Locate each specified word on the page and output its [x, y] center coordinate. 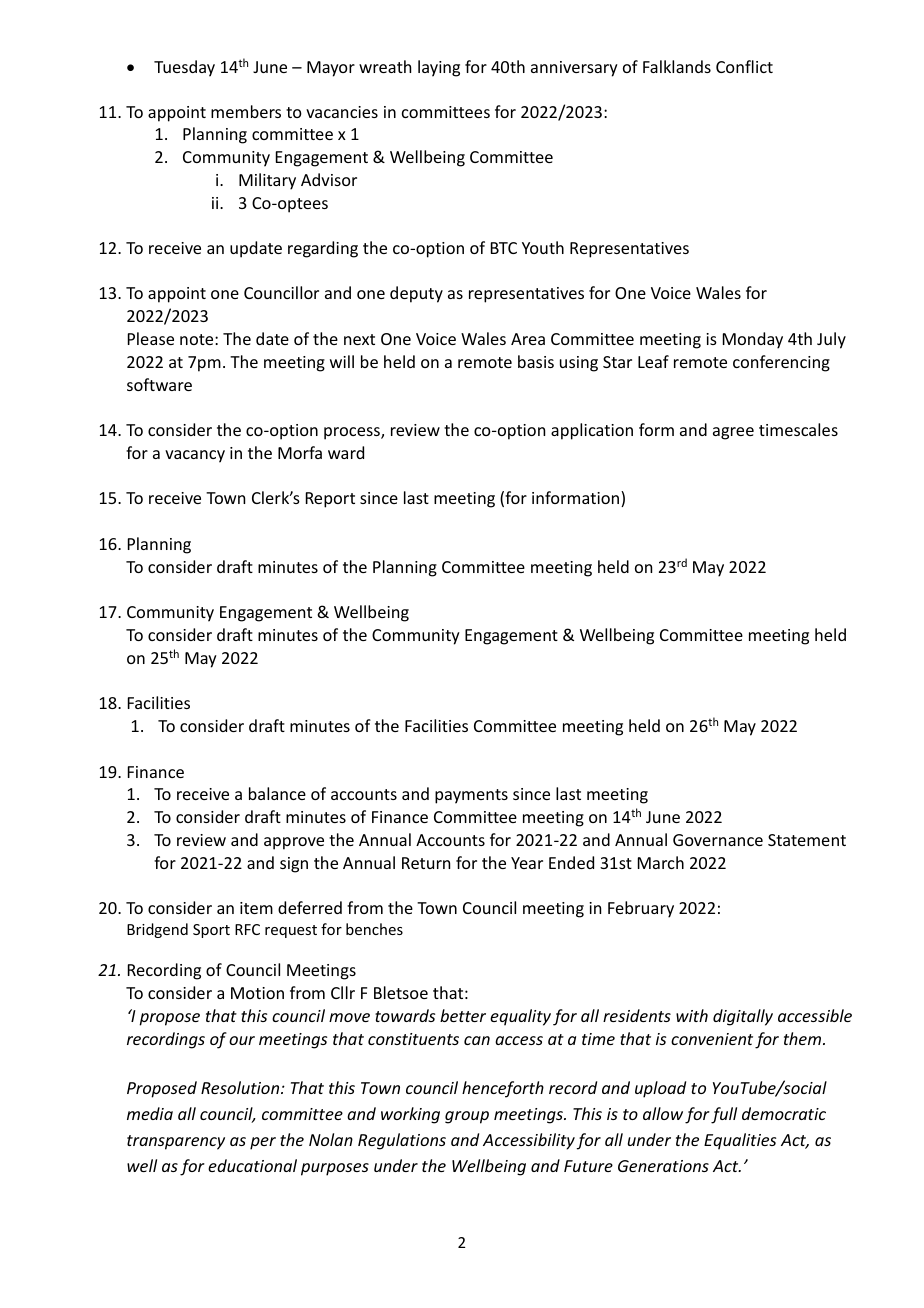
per [263, 1143]
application [592, 431]
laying [439, 68]
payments [471, 796]
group [467, 1117]
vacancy [195, 456]
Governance [718, 840]
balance [277, 793]
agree [733, 433]
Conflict [744, 66]
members [246, 111]
